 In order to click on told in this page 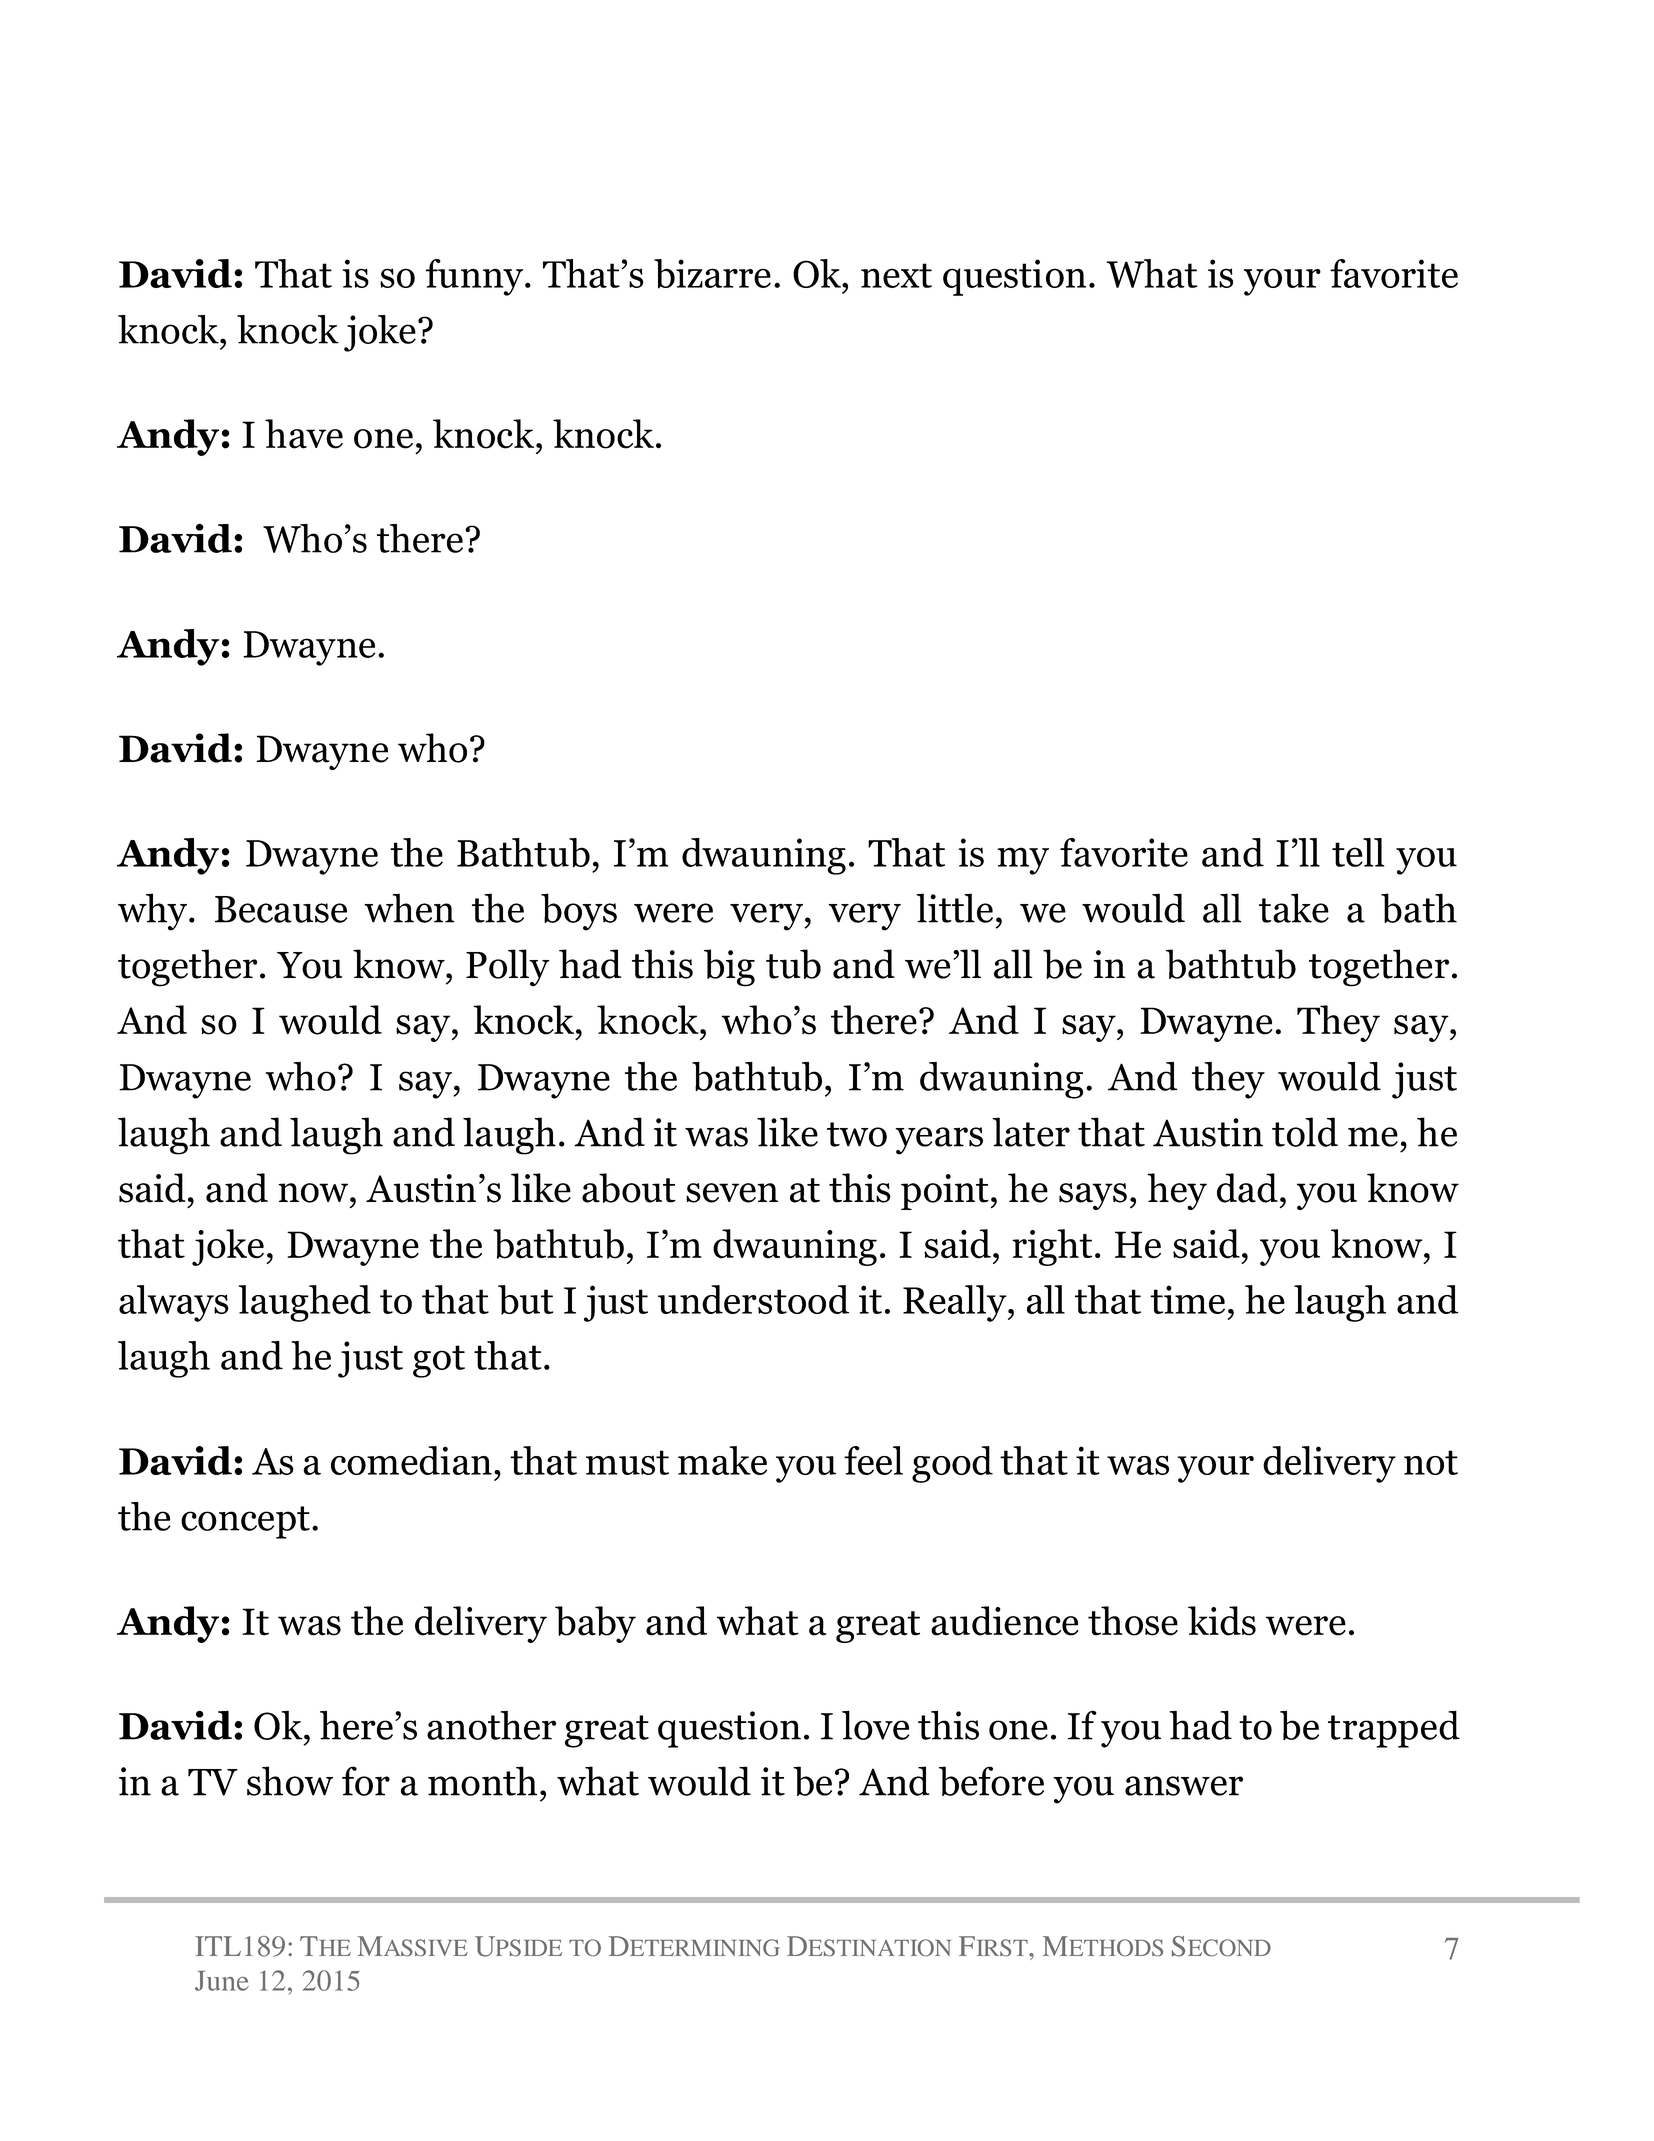, I will do `click(1305, 1132)`.
